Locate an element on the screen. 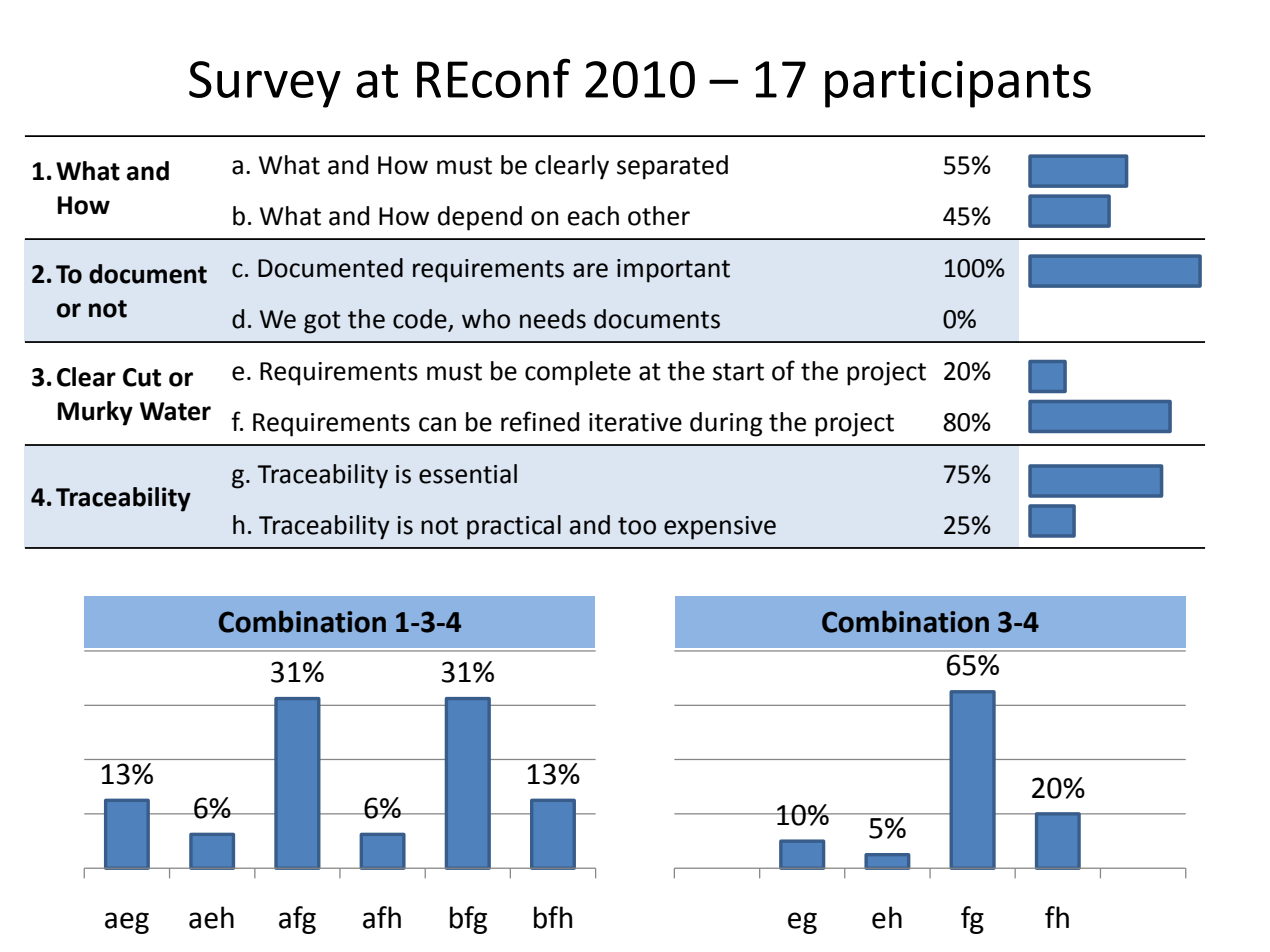 The image size is (1270, 952). Cut is located at coordinates (142, 377).
